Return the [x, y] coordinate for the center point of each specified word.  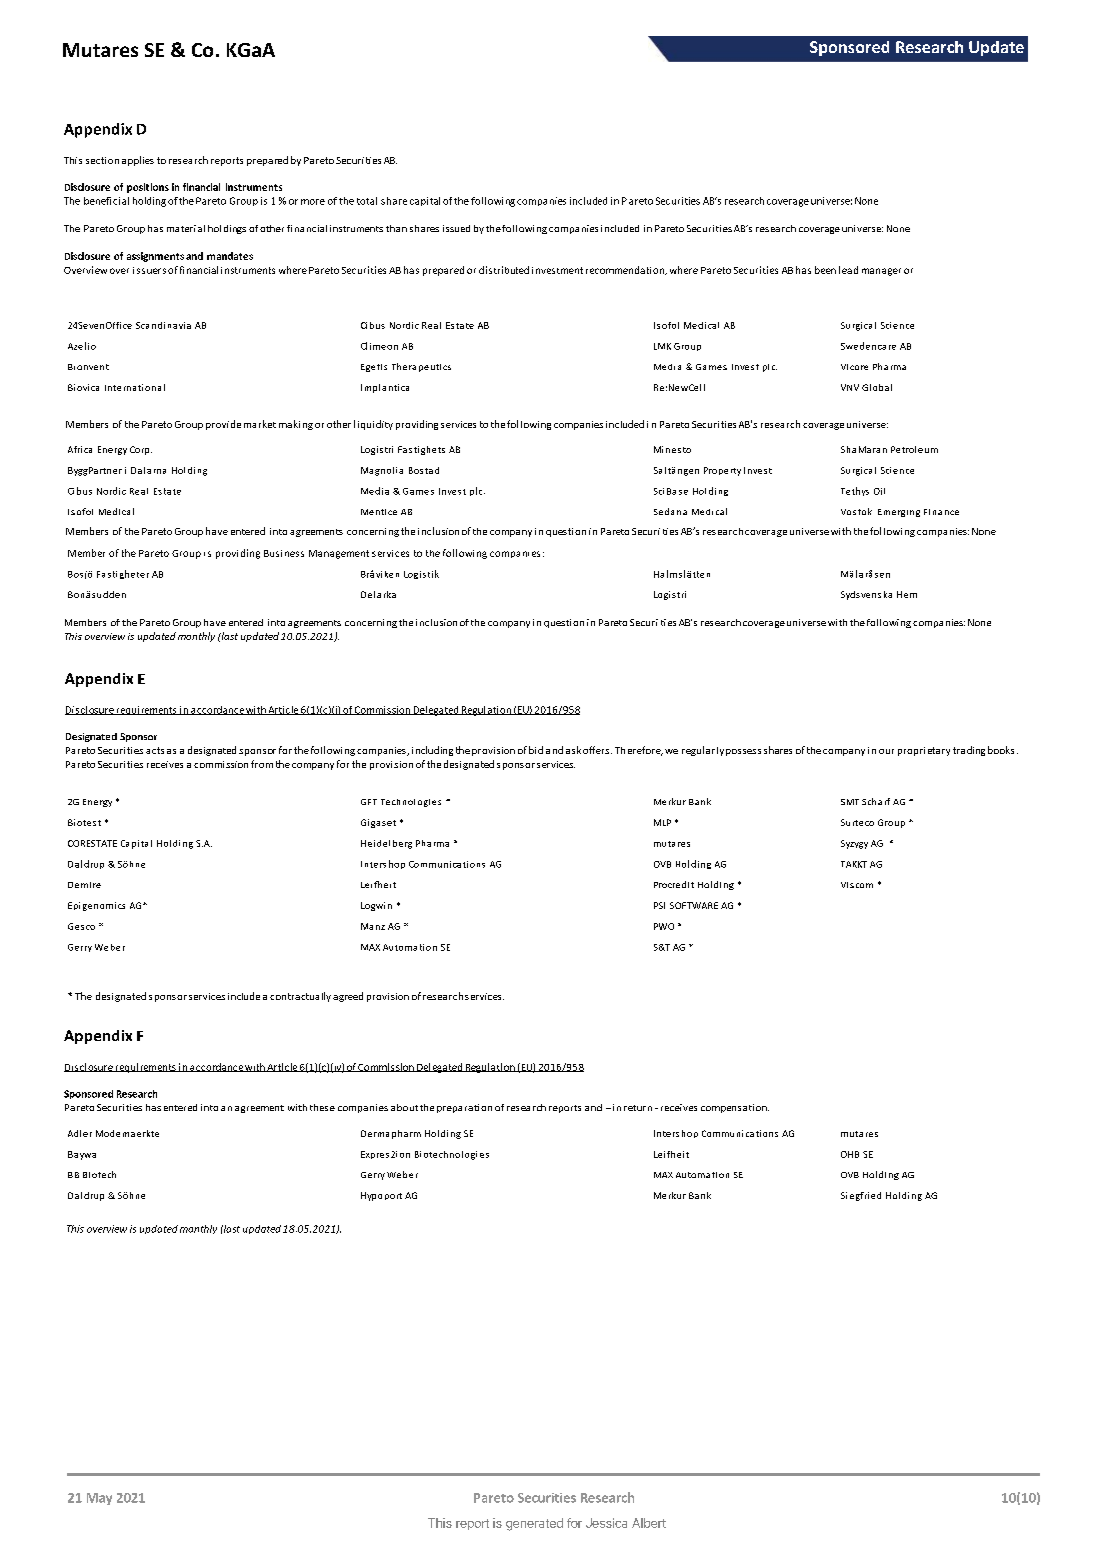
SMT [850, 802]
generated [534, 1524]
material [186, 228]
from [262, 764]
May [99, 1499]
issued [456, 228]
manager [881, 272]
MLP [662, 822]
